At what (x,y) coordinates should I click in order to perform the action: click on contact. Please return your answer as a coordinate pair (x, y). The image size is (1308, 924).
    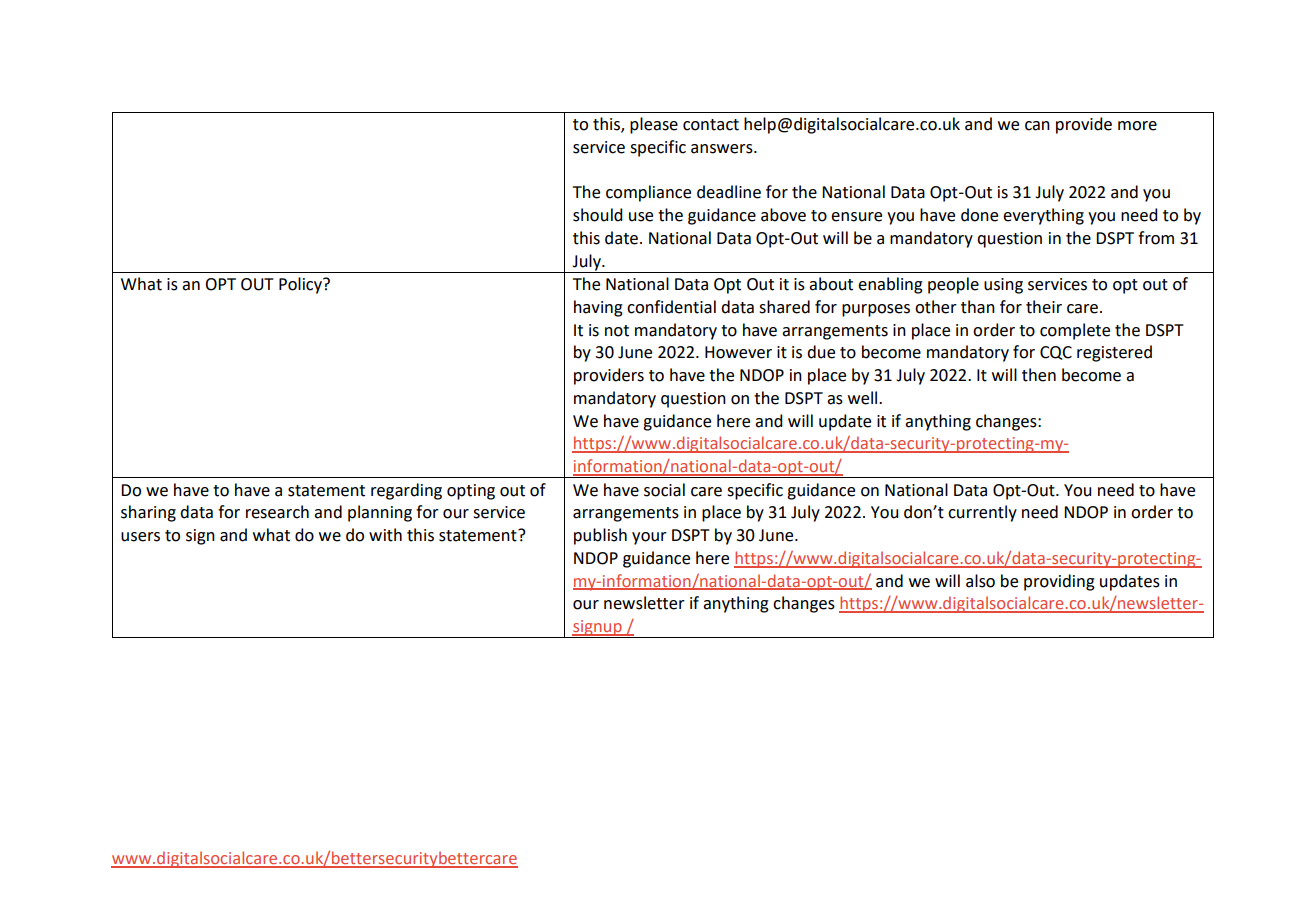
    Looking at the image, I should click on (711, 125).
